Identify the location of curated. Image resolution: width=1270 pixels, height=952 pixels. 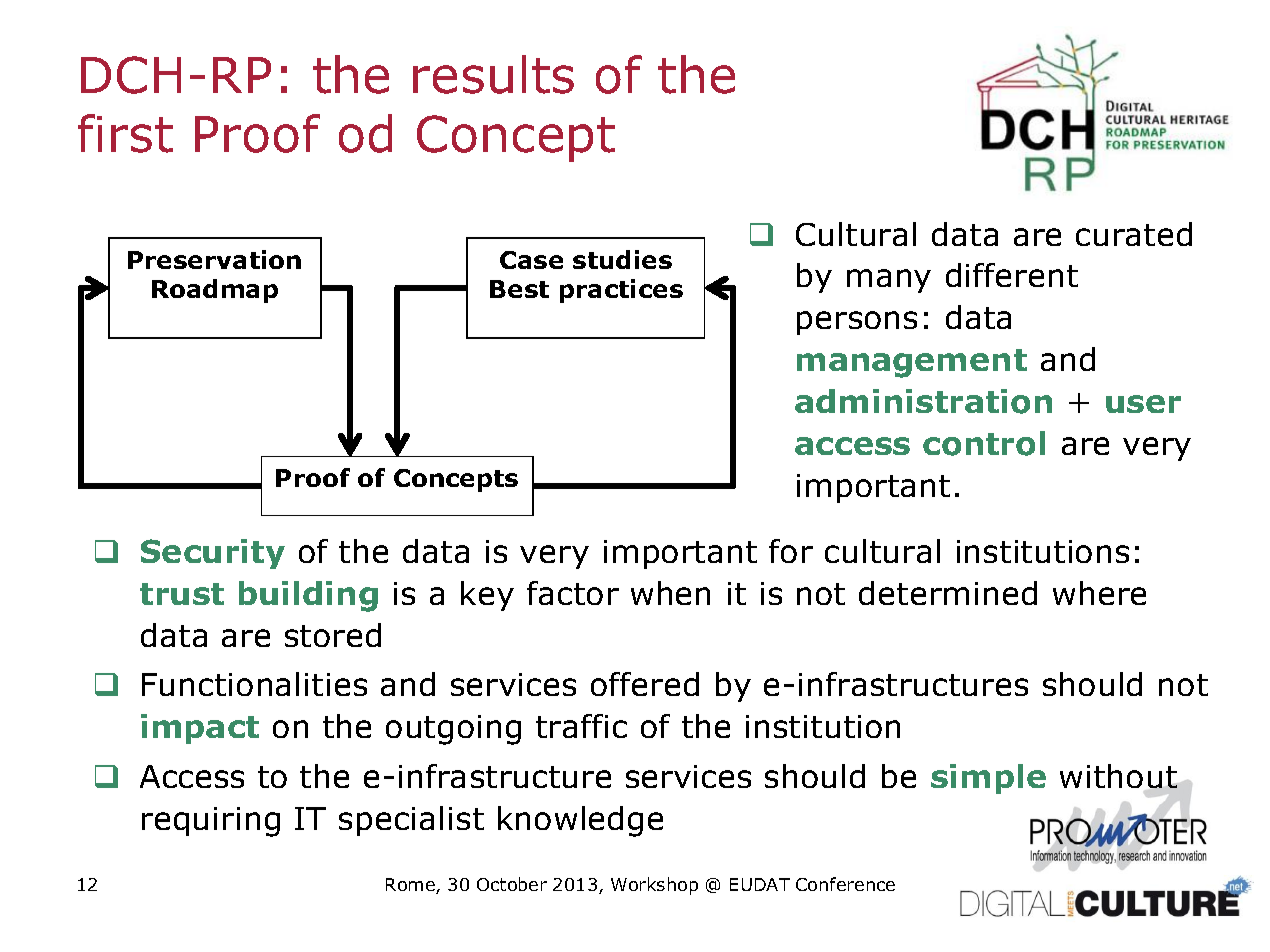
(1134, 234).
